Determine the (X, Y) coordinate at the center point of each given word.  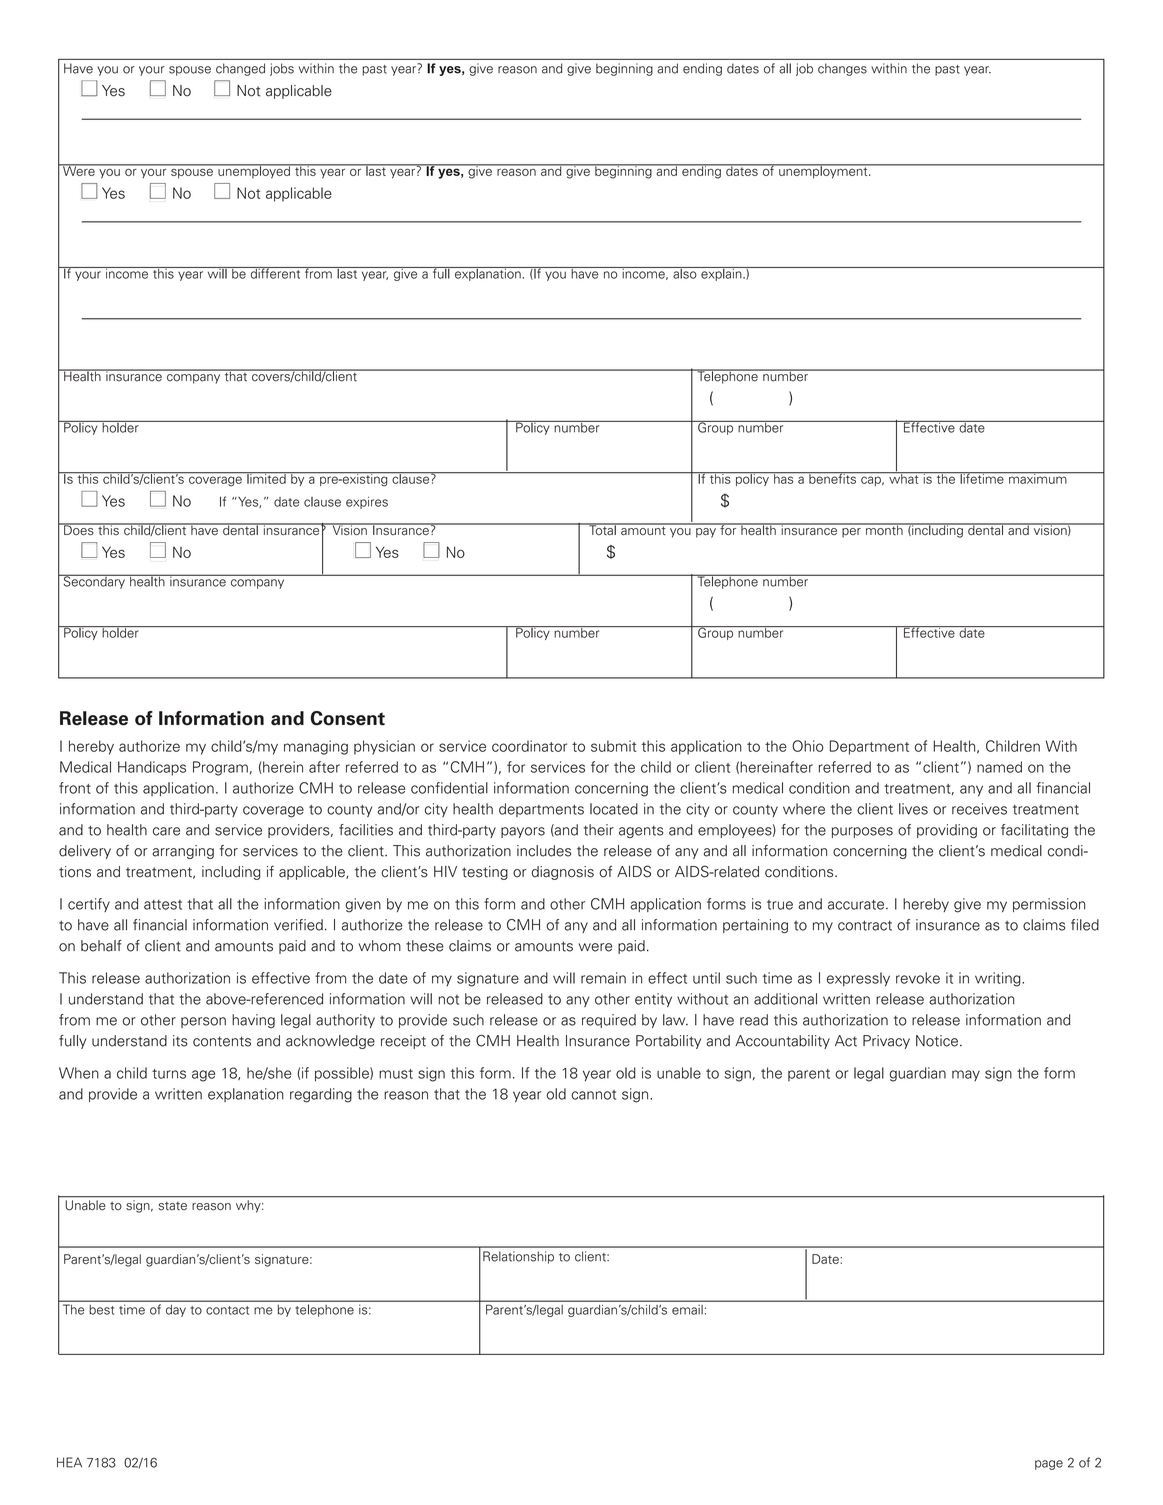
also (685, 273)
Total (602, 529)
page (1049, 1465)
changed (240, 69)
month (884, 529)
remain (603, 978)
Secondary (94, 581)
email (687, 1310)
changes (842, 69)
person (203, 1022)
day (176, 1311)
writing (999, 979)
